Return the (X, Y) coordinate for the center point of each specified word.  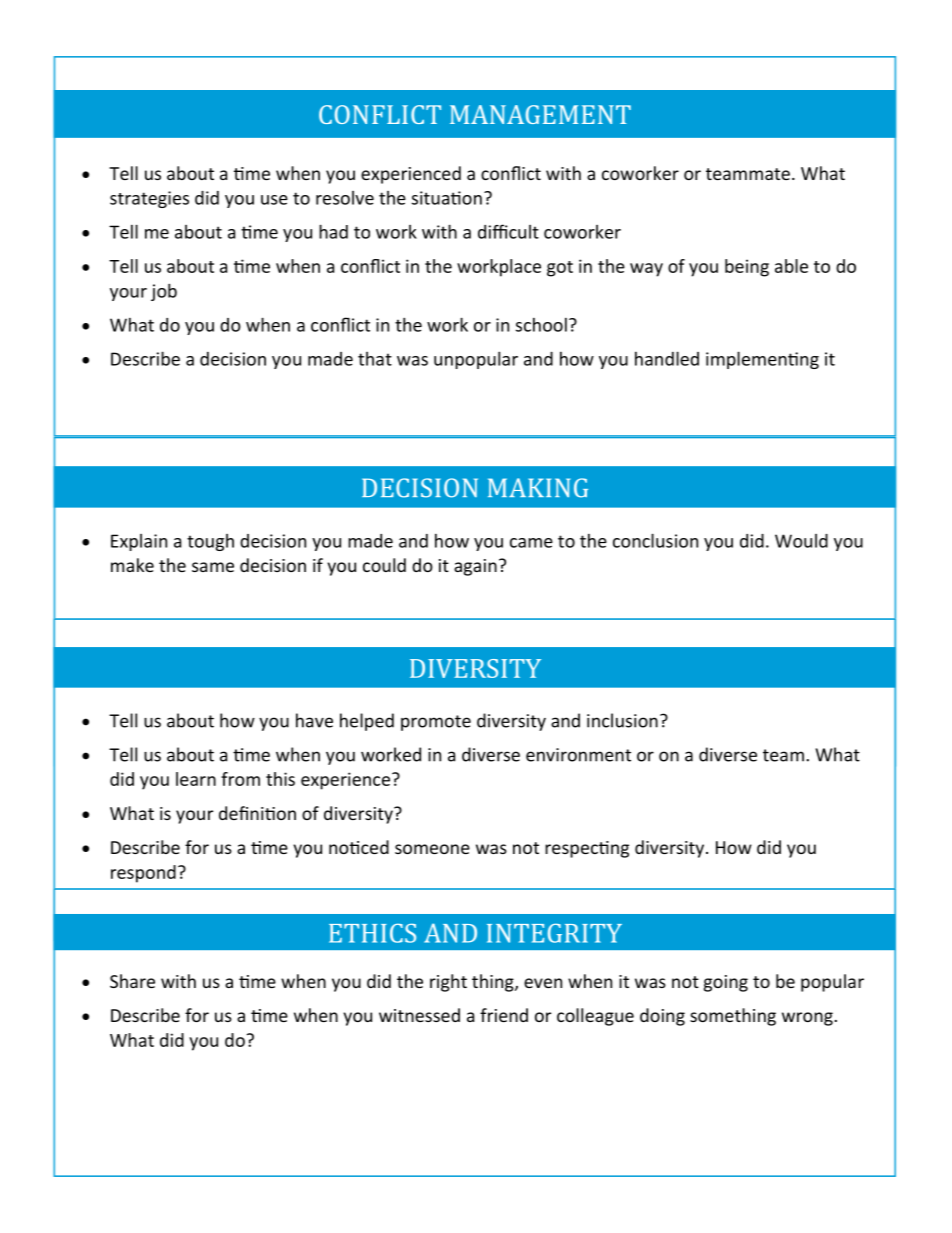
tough (210, 542)
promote (436, 723)
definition (257, 813)
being (747, 268)
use (274, 200)
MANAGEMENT (540, 114)
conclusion (655, 540)
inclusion (622, 720)
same (213, 567)
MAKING (538, 488)
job (164, 292)
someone (432, 849)
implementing (762, 360)
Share (132, 981)
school (541, 325)
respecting (587, 849)
